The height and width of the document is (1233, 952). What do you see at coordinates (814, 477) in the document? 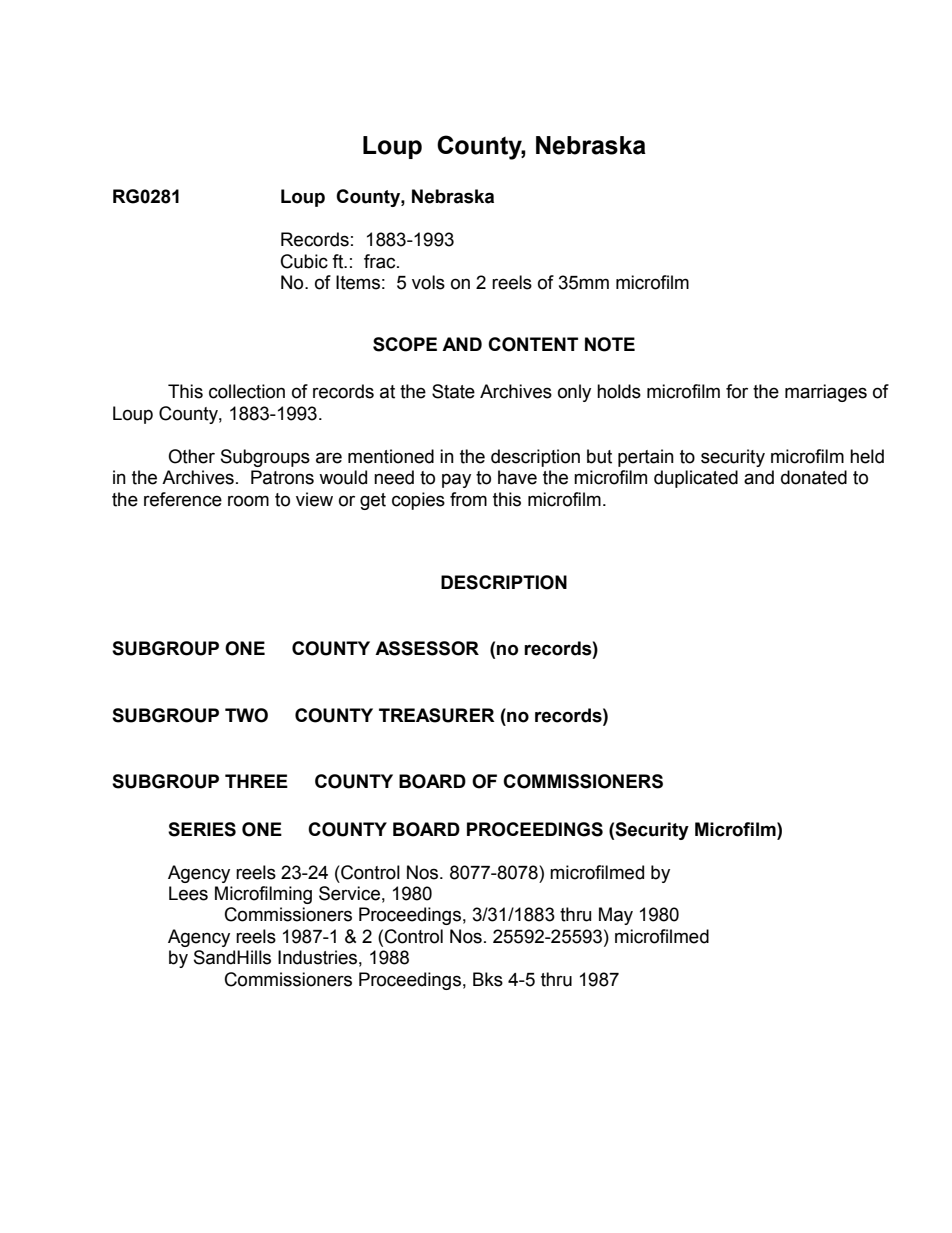
I see `donated` at bounding box center [814, 477].
